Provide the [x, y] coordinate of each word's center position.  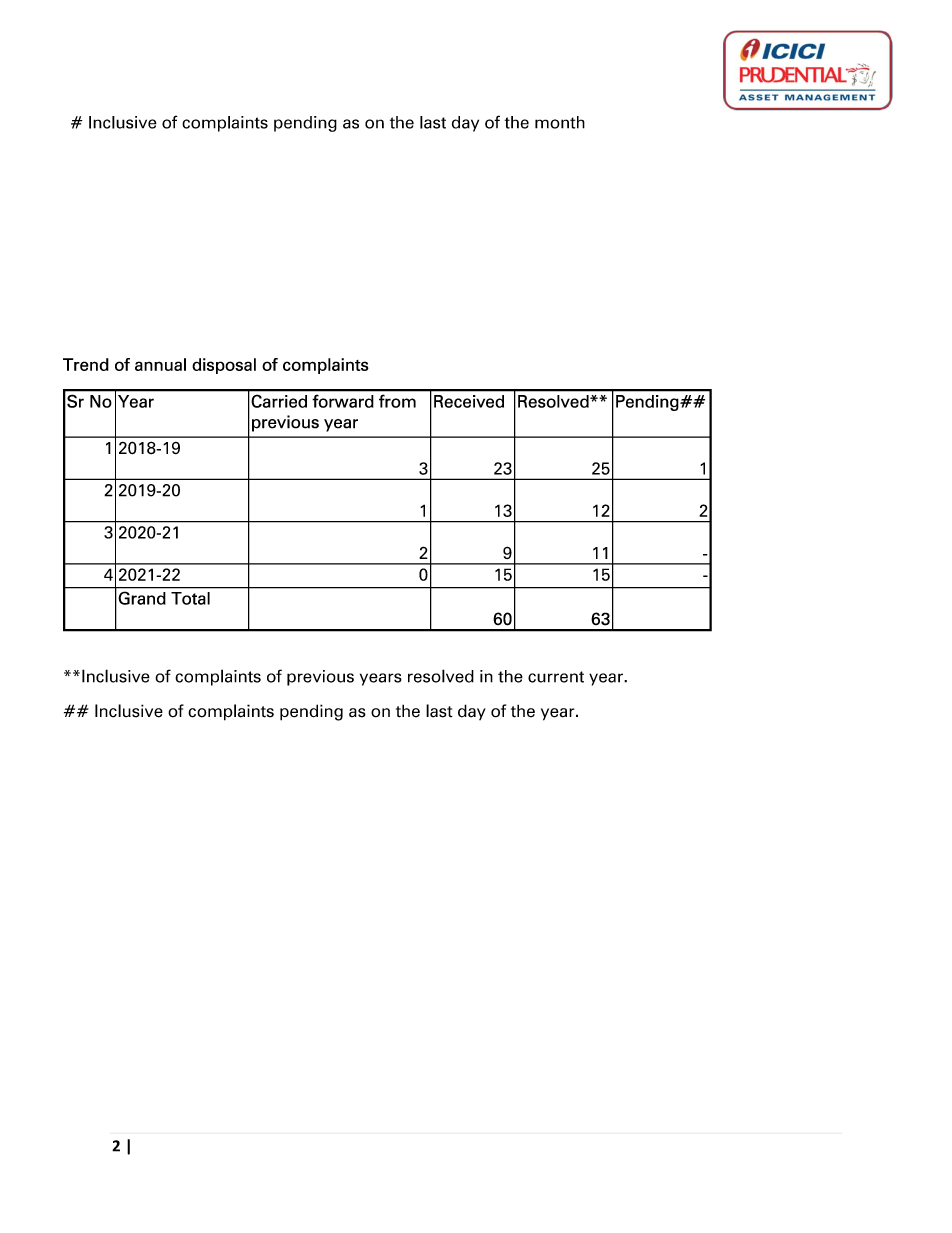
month [560, 122]
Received [469, 401]
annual [160, 364]
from [397, 401]
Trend [86, 364]
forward [343, 401]
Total [190, 598]
